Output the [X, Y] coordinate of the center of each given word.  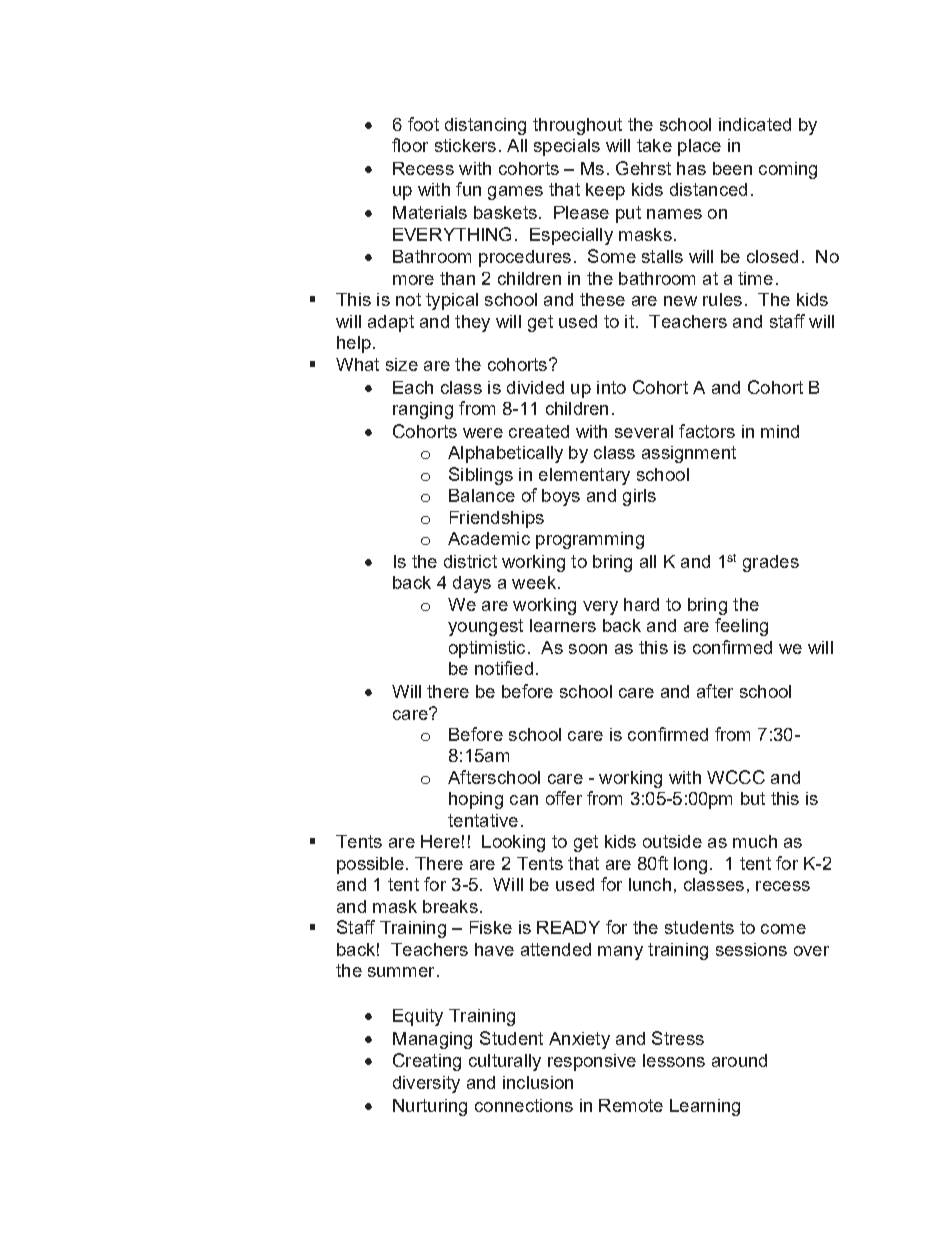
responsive [592, 1062]
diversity [426, 1084]
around [739, 1060]
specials [567, 147]
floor [410, 145]
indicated [755, 124]
